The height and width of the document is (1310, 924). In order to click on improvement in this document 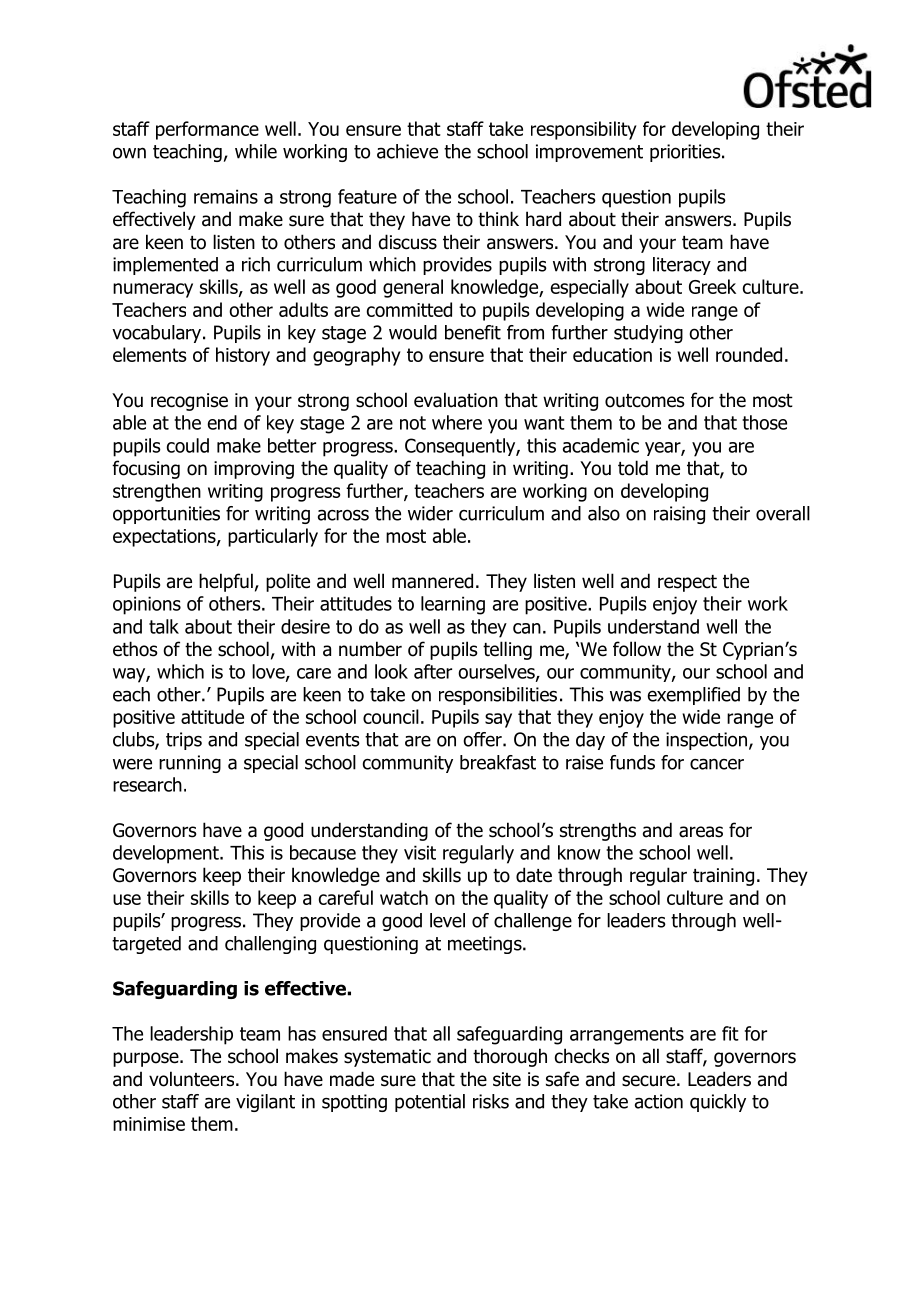, I will do `click(589, 153)`.
